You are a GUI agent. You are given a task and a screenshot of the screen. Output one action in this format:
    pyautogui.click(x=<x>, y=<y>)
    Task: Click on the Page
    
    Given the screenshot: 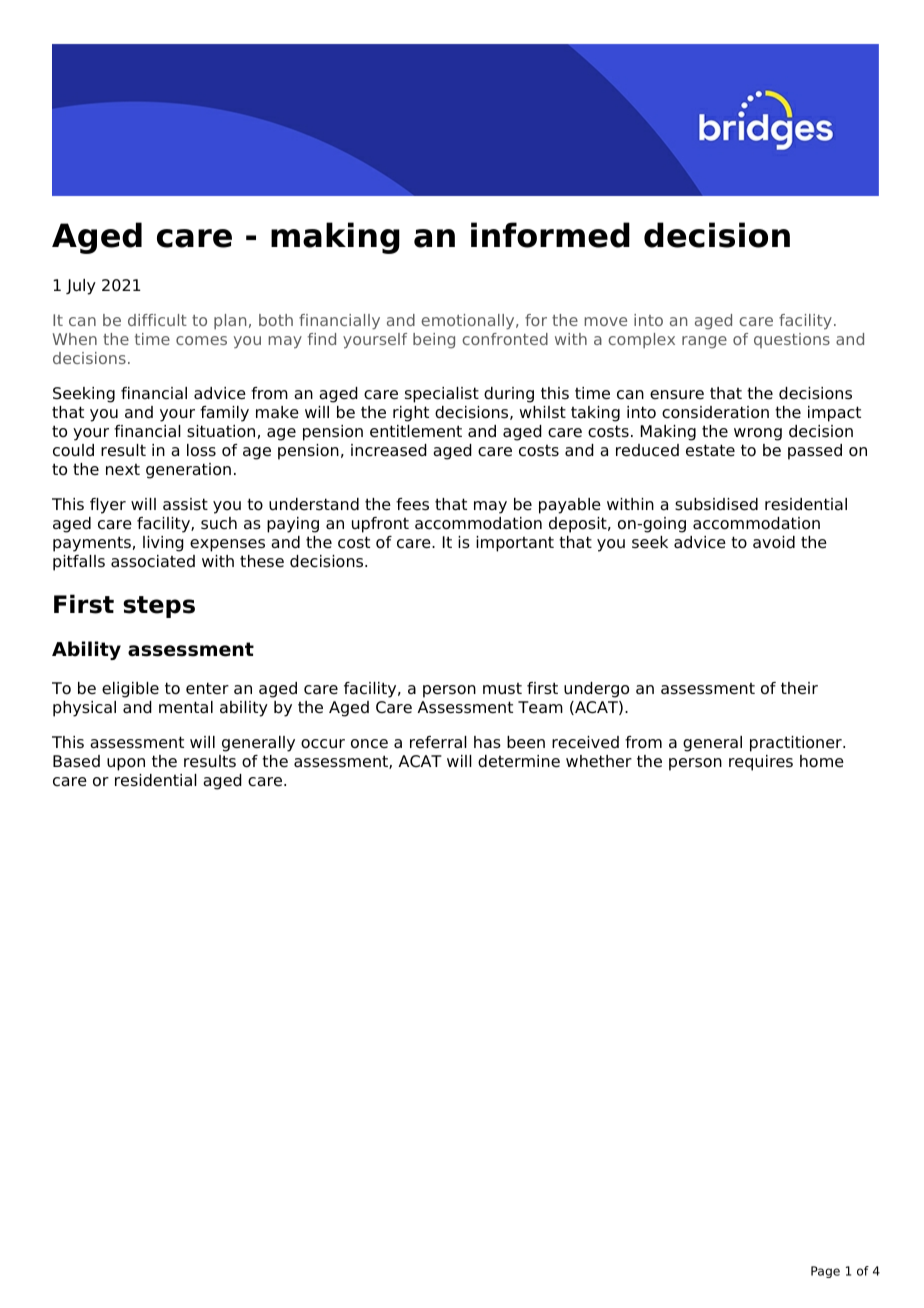 What is the action you would take?
    pyautogui.click(x=825, y=1272)
